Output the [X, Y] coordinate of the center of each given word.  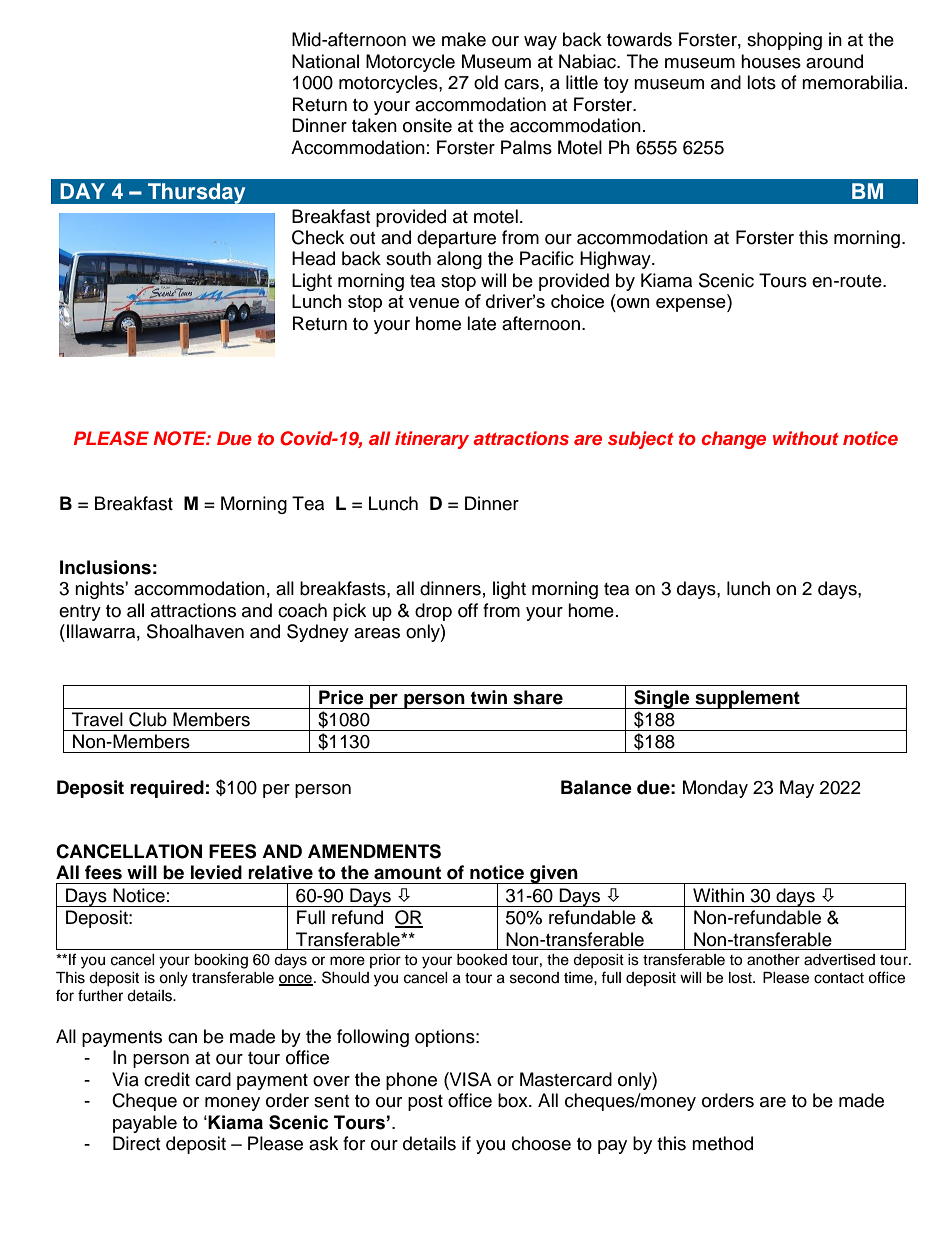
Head [313, 258]
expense [692, 305]
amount [407, 873]
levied [216, 872]
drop [433, 612]
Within [718, 895]
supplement [747, 699]
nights [100, 590]
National [325, 61]
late [481, 323]
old [486, 82]
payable [145, 1124]
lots [761, 82]
